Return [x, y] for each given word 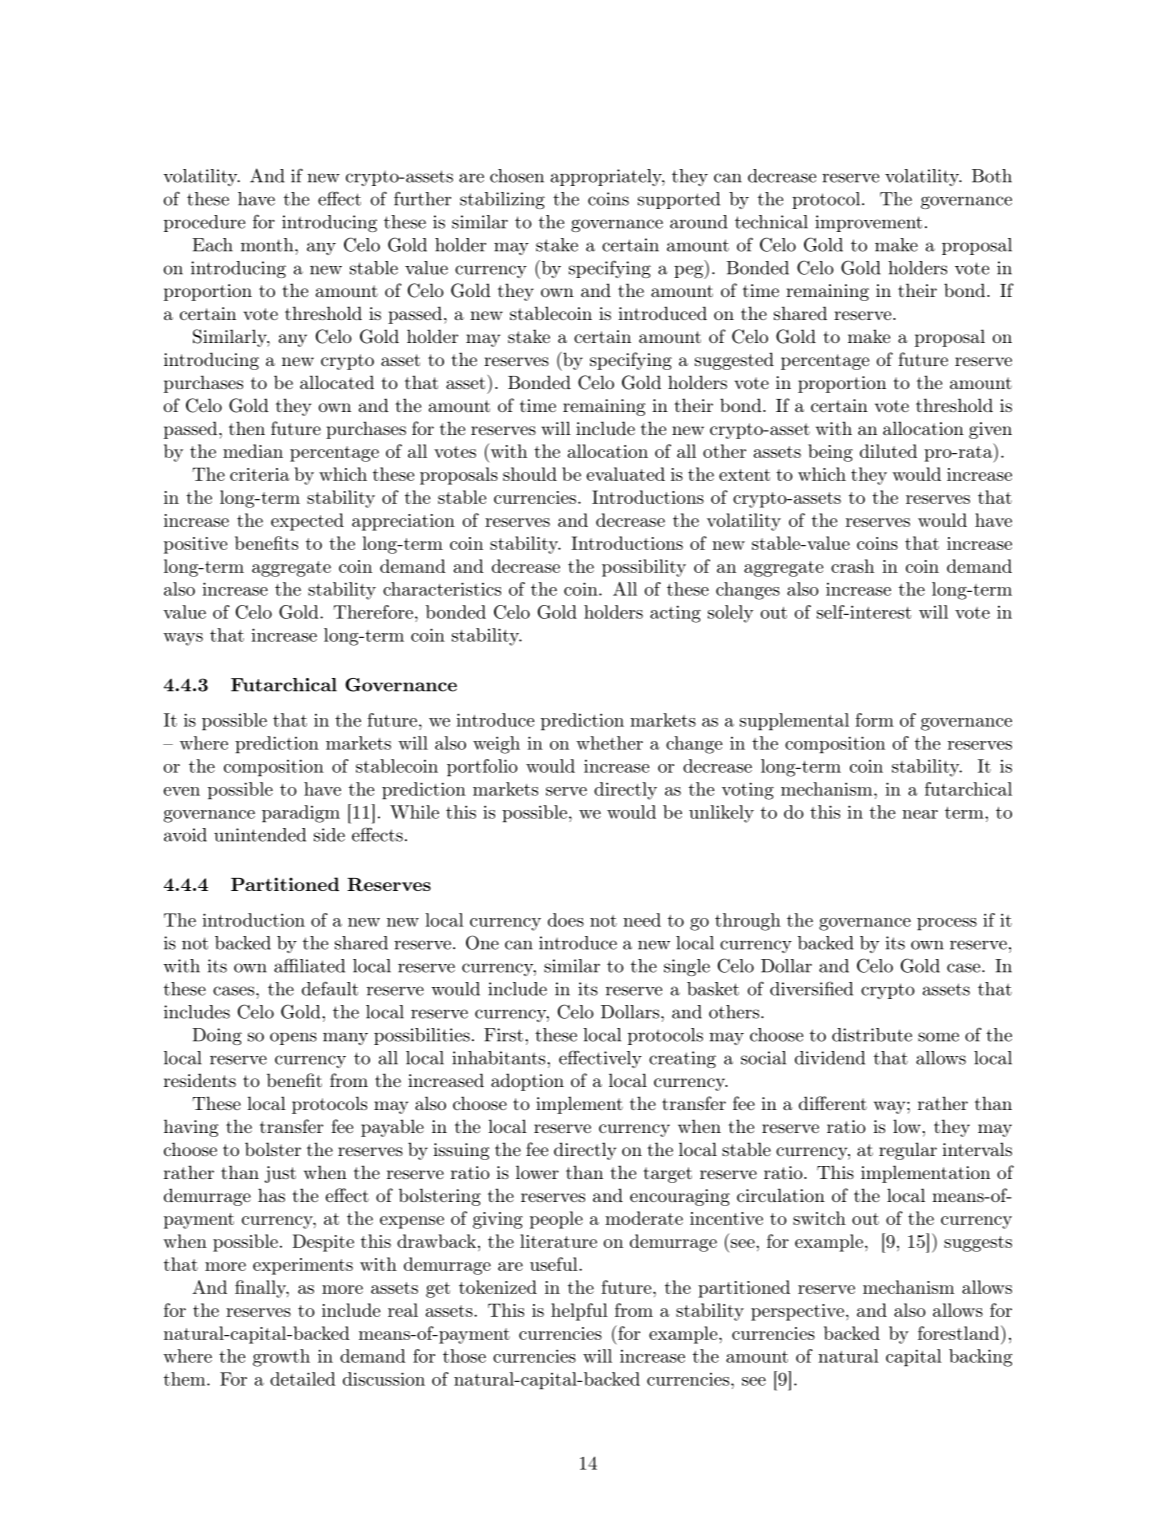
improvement [868, 223]
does [566, 920]
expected [307, 522]
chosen [517, 176]
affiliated [309, 965]
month [268, 245]
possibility [644, 568]
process [947, 924]
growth [281, 1358]
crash [852, 566]
